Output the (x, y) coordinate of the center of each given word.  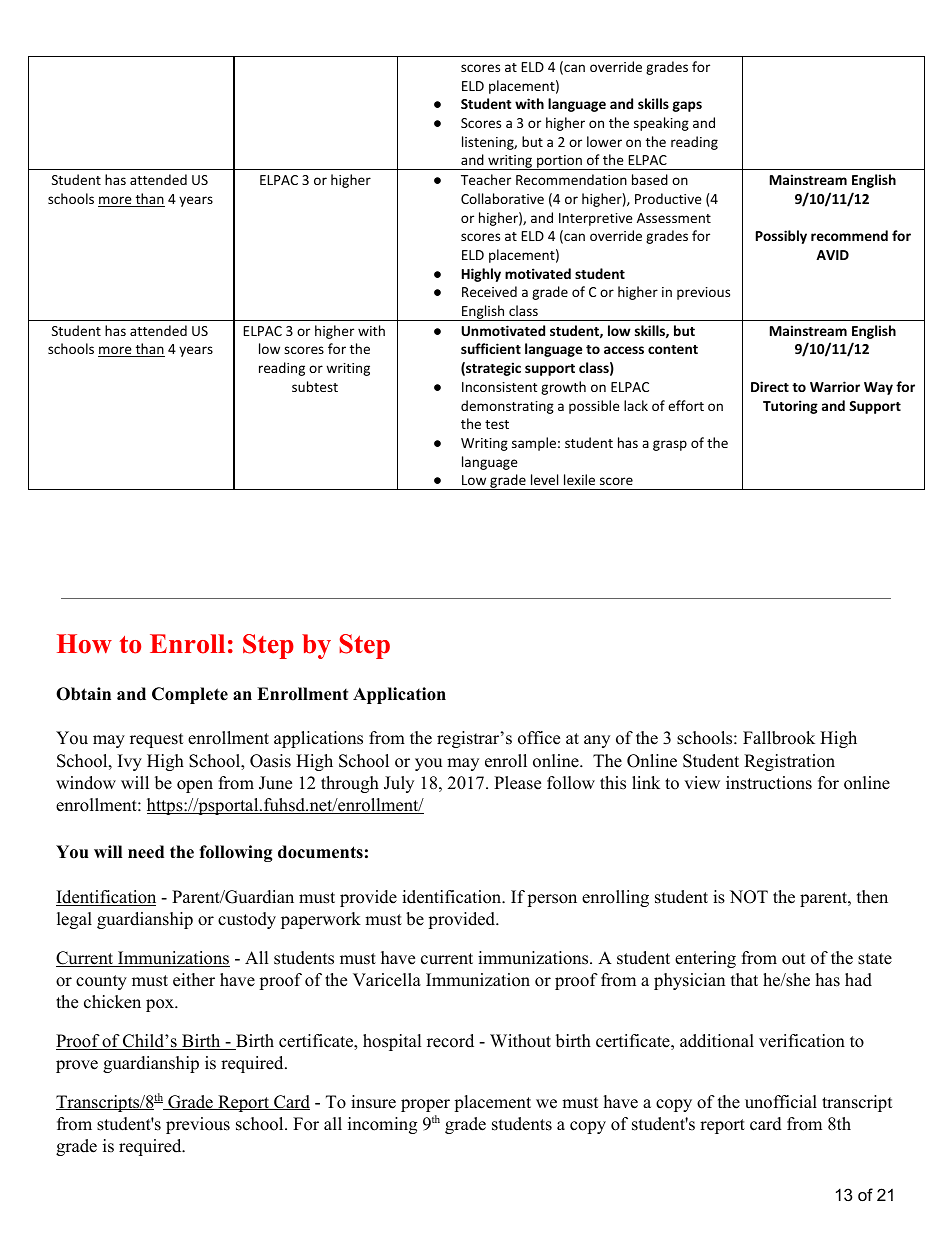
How (84, 644)
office (539, 738)
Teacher (486, 179)
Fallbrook (779, 738)
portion (559, 162)
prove (77, 1066)
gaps (687, 106)
